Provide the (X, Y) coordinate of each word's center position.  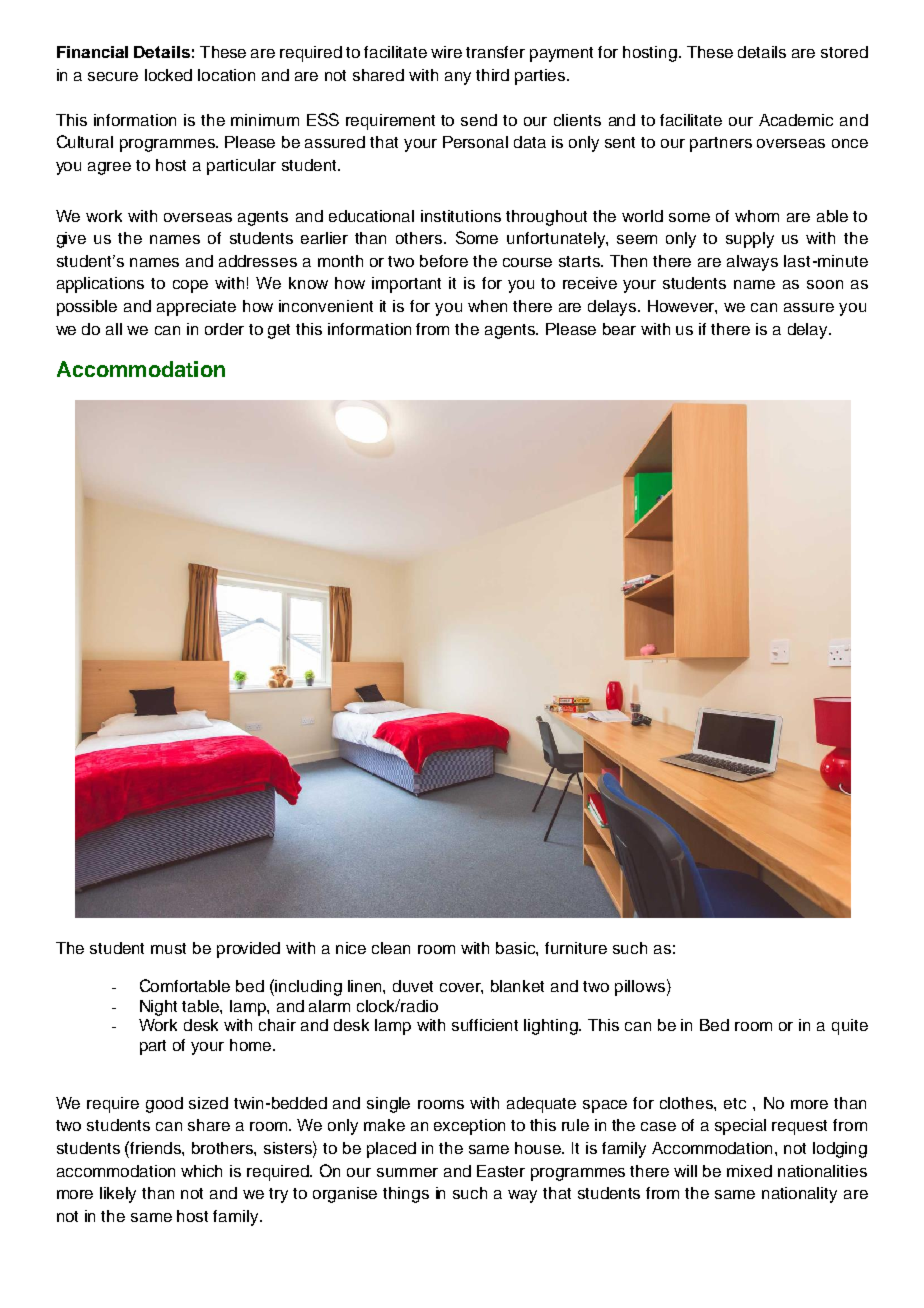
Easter (501, 1171)
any (458, 78)
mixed (749, 1171)
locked (168, 75)
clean (391, 948)
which (201, 1171)
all (114, 329)
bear (619, 329)
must (168, 948)
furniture (576, 948)
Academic (796, 120)
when (487, 306)
